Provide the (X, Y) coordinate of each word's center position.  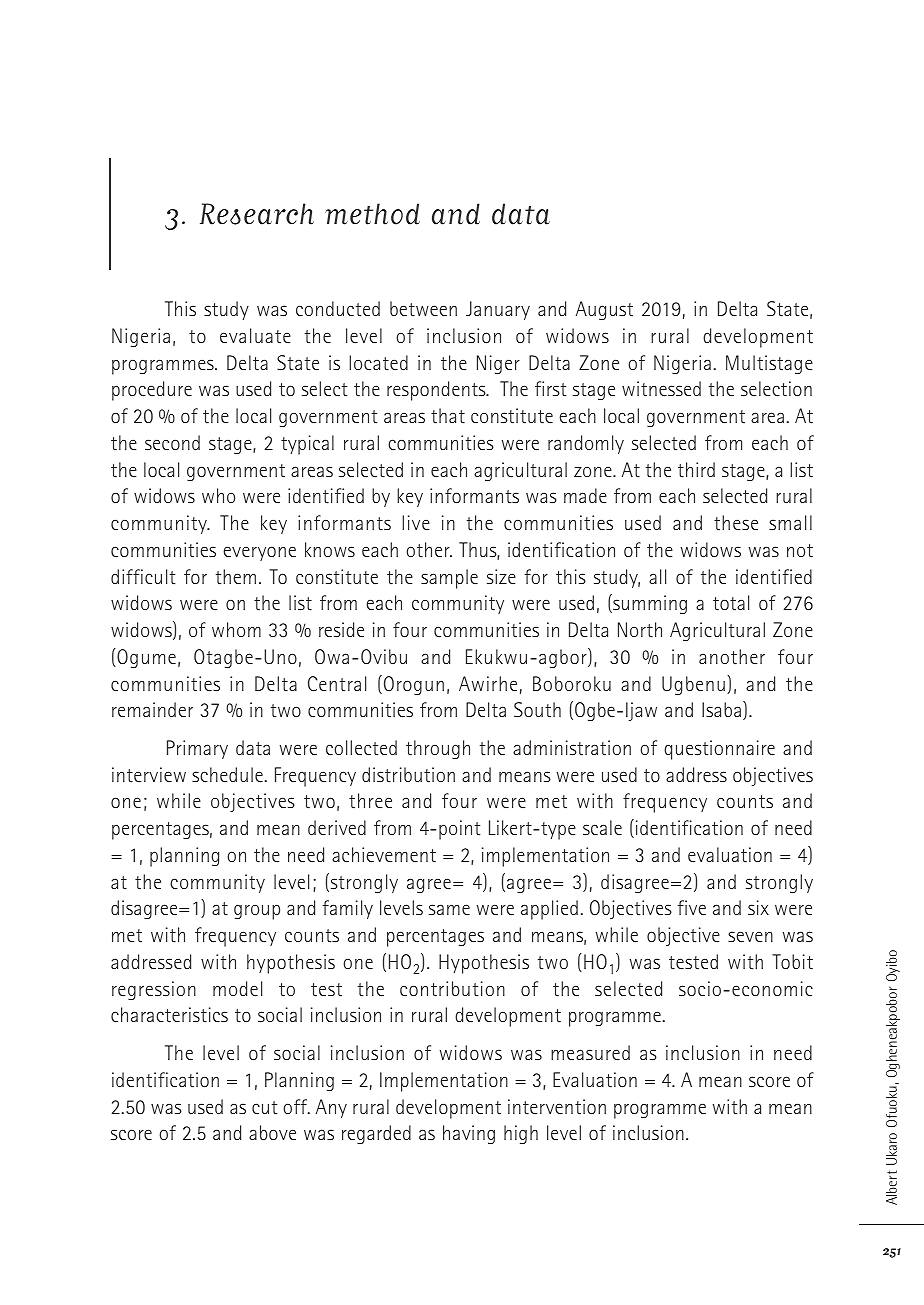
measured (590, 1052)
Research (257, 214)
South (537, 709)
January (498, 310)
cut (265, 1107)
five (692, 907)
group (257, 912)
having (469, 1134)
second (172, 442)
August (604, 310)
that (448, 416)
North (640, 630)
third (696, 470)
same (449, 909)
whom (236, 629)
